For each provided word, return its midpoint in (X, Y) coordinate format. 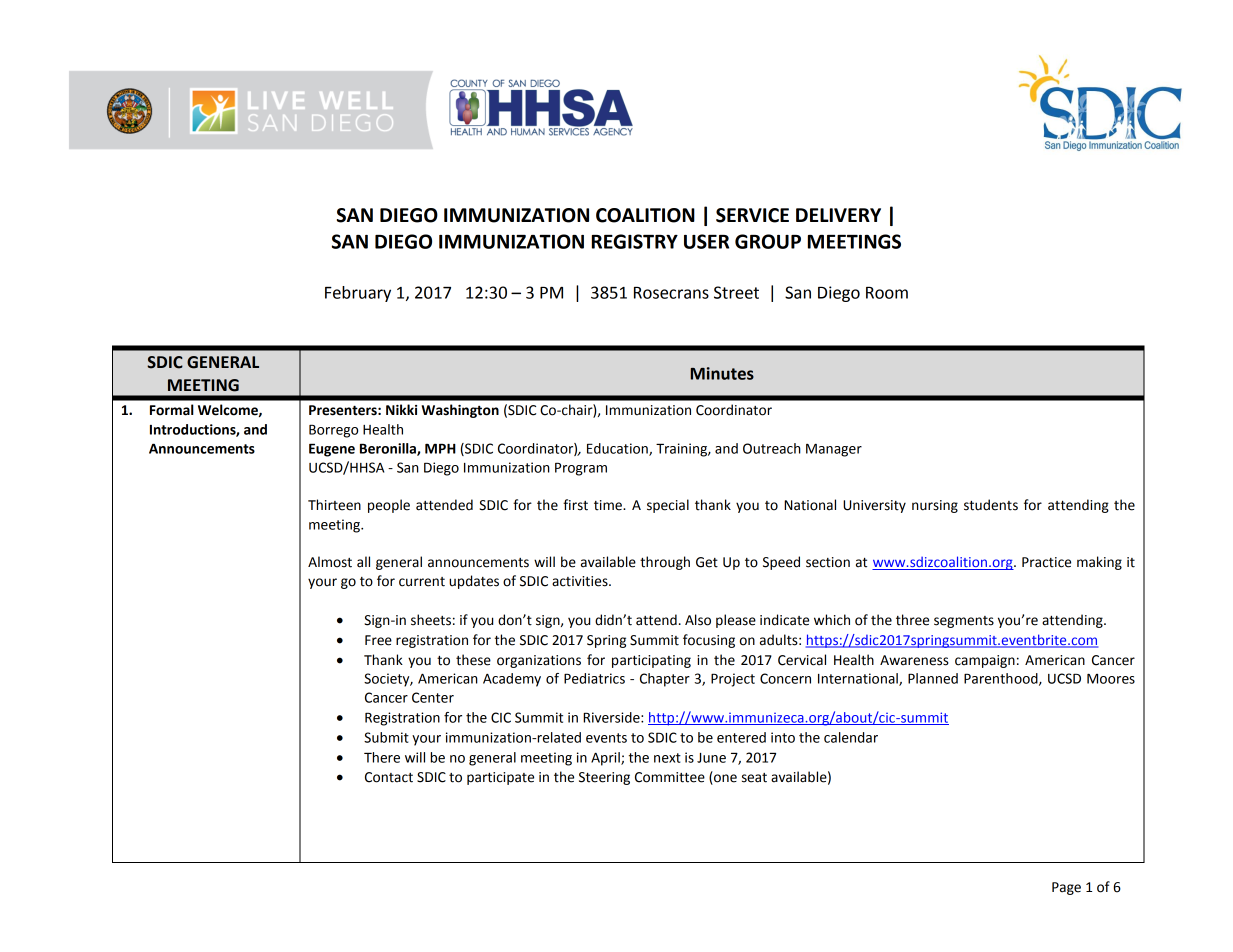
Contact (389, 777)
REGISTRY (635, 241)
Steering (604, 778)
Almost (330, 562)
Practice (1046, 562)
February (358, 294)
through (665, 563)
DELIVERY (838, 215)
